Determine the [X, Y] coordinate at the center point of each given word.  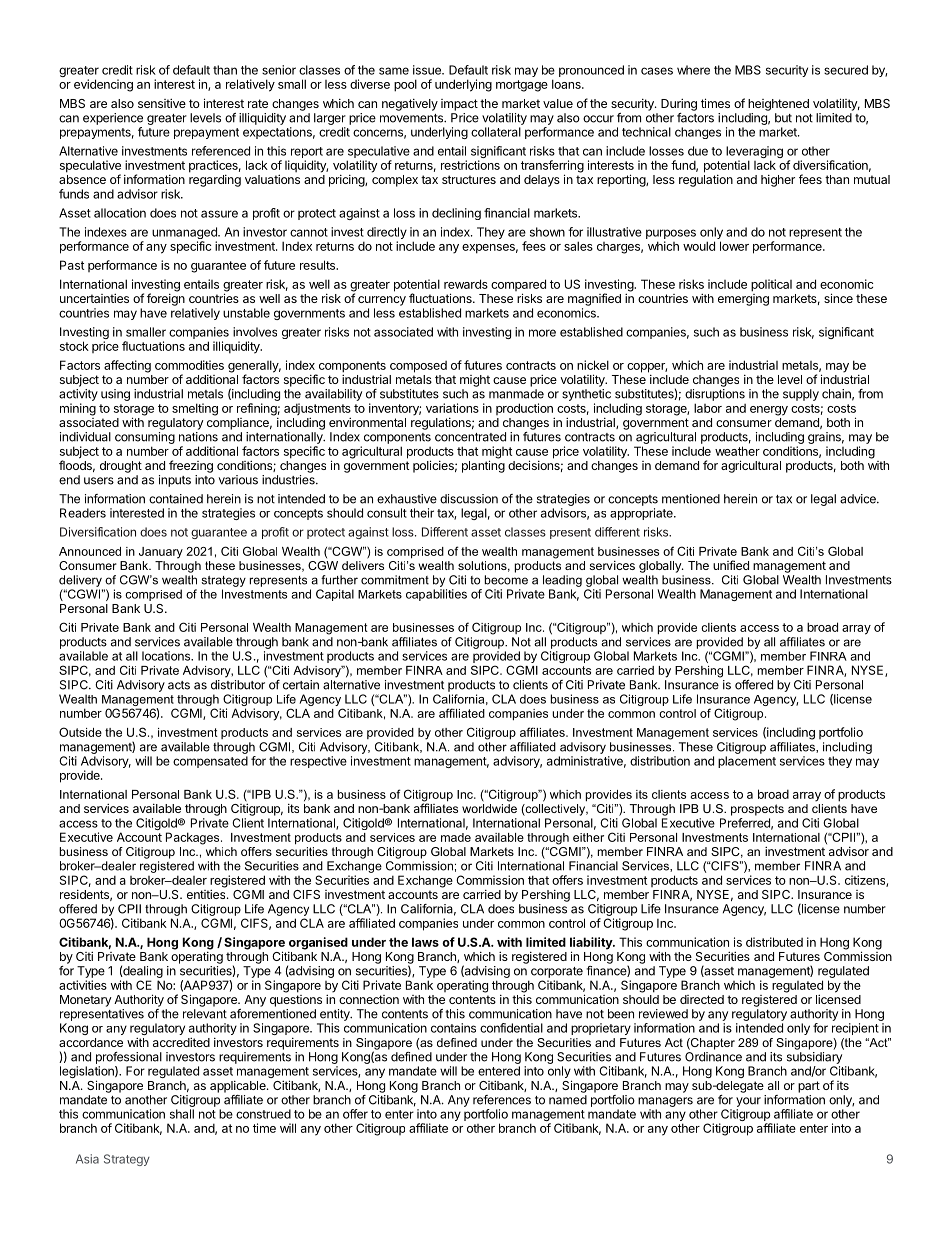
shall [182, 1114]
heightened [778, 105]
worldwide [489, 808]
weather [737, 451]
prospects [757, 810]
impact [459, 105]
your [748, 1102]
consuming [145, 438]
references [502, 1100]
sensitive [162, 103]
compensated [210, 762]
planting [483, 466]
